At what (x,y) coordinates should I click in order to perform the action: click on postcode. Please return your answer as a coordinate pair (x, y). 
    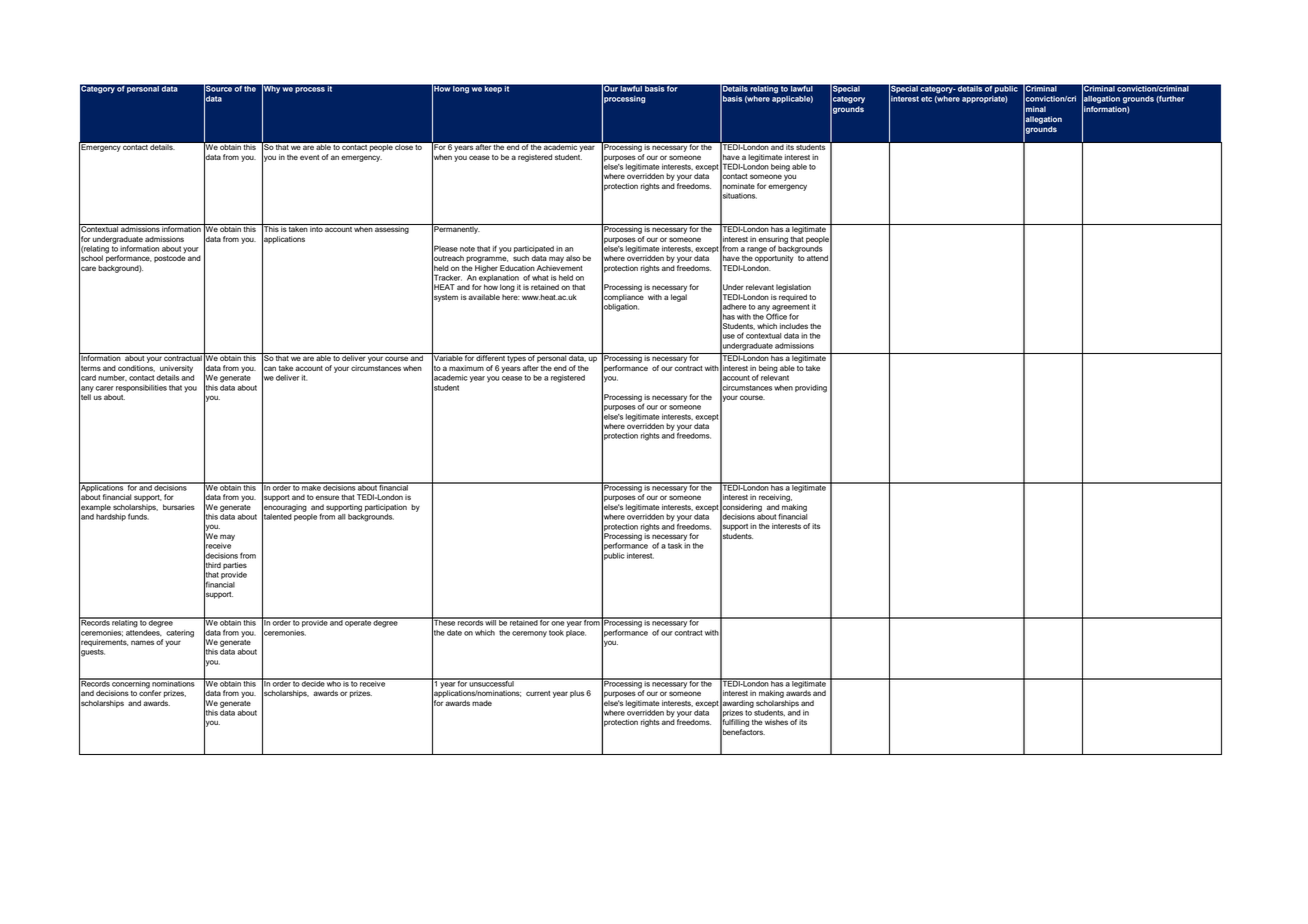
    Looking at the image, I should click on (170, 258).
